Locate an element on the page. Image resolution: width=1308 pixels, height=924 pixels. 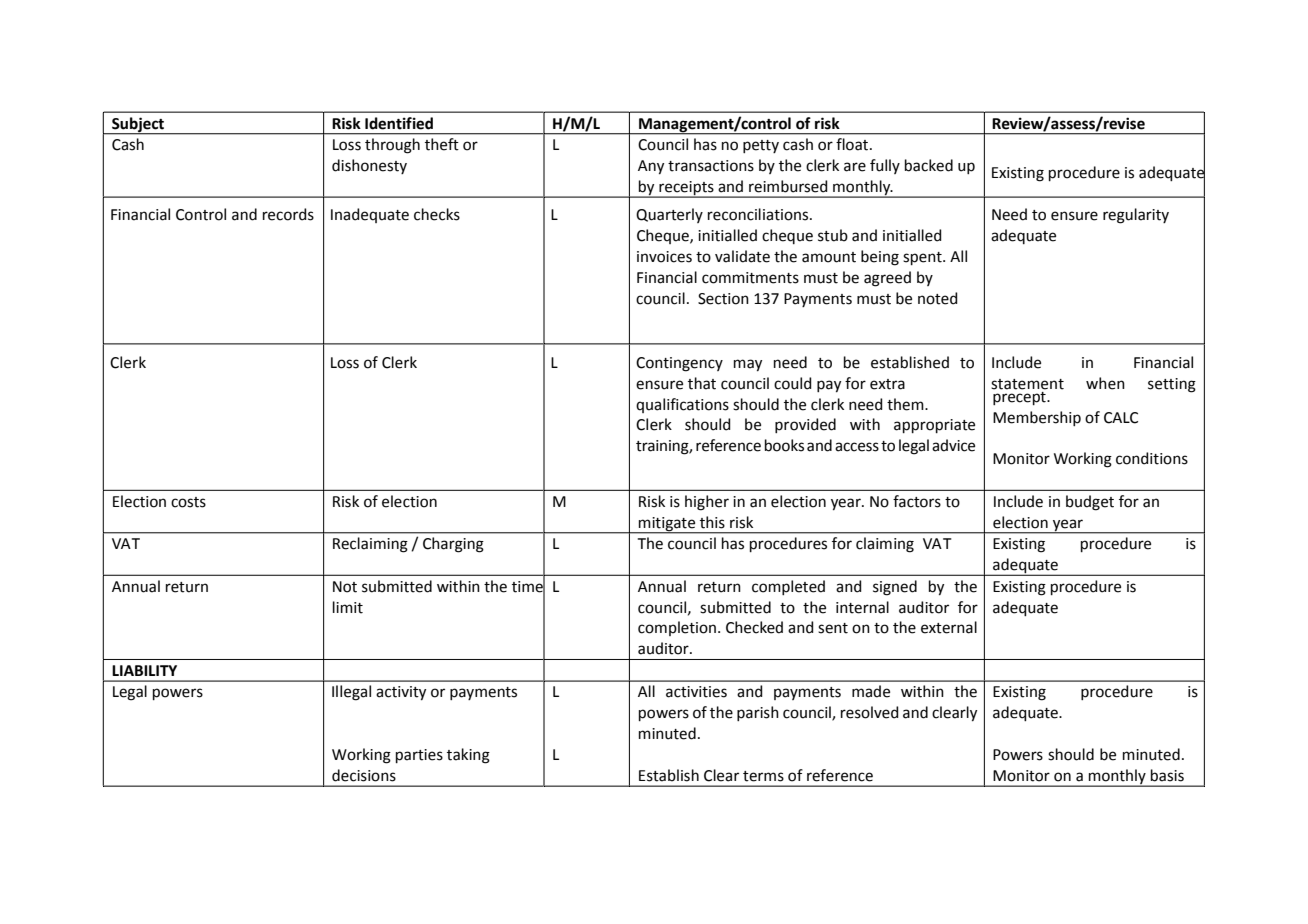
books is located at coordinates (784, 445).
